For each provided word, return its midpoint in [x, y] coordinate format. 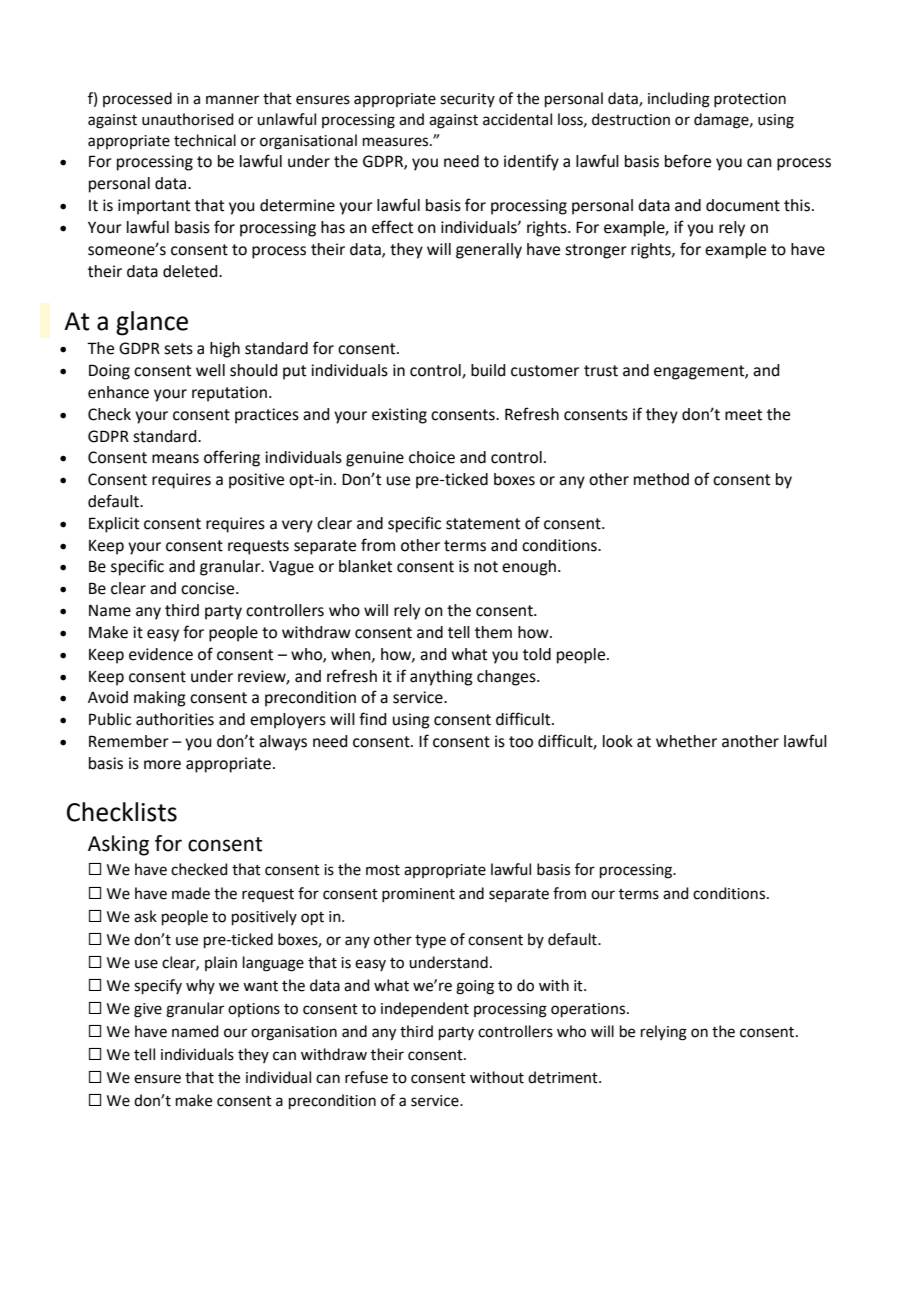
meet [743, 415]
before [688, 161]
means [175, 459]
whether [686, 741]
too [521, 742]
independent [425, 1009]
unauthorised [188, 119]
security [467, 100]
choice [432, 457]
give [148, 1010]
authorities [175, 719]
